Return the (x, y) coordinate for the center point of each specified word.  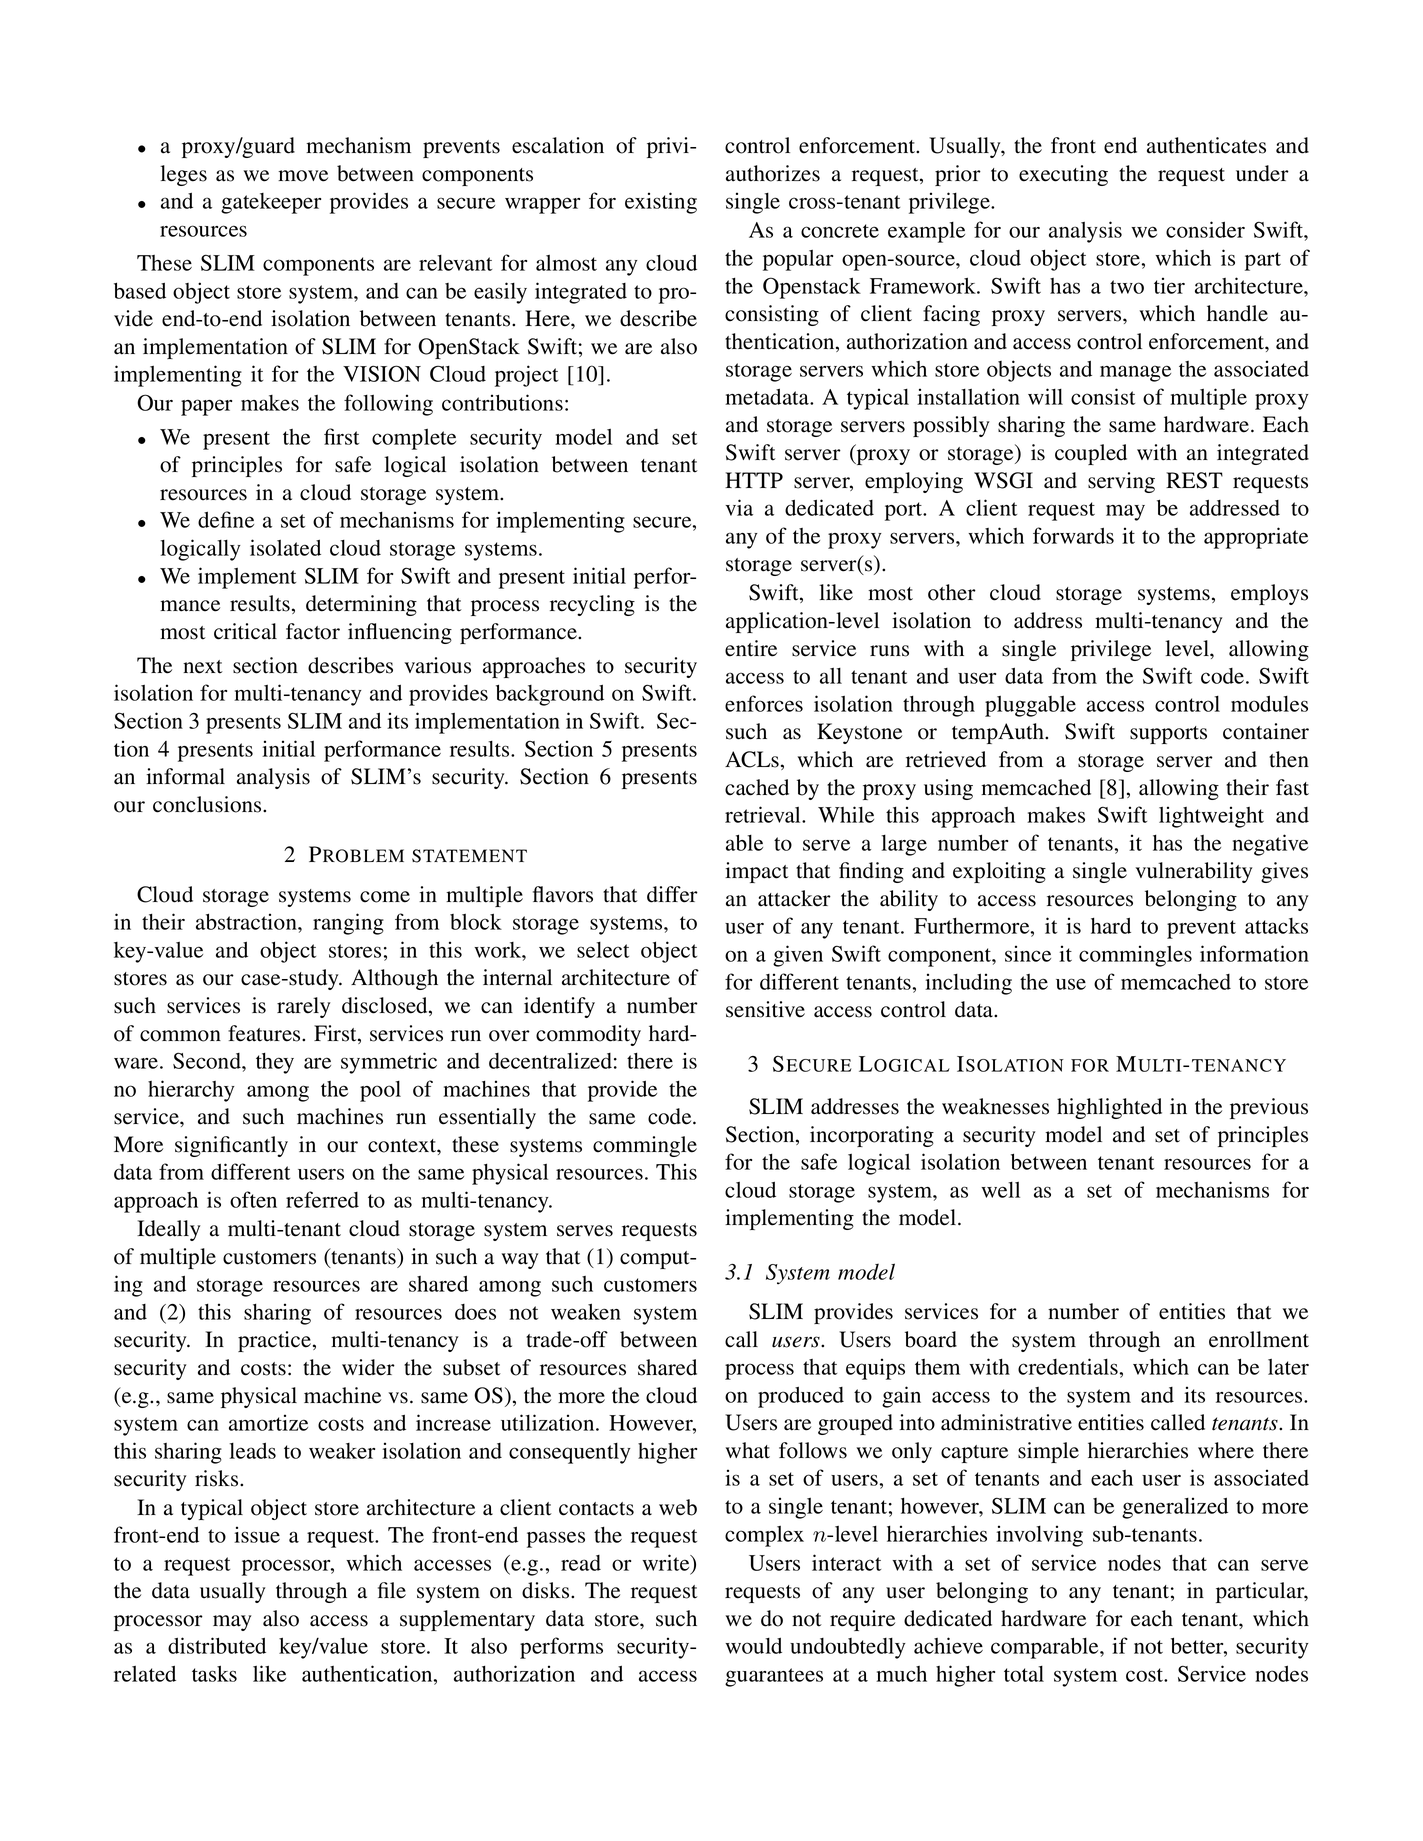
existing (661, 203)
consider (1205, 229)
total (1024, 1674)
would (753, 1646)
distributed (217, 1645)
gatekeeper (271, 203)
